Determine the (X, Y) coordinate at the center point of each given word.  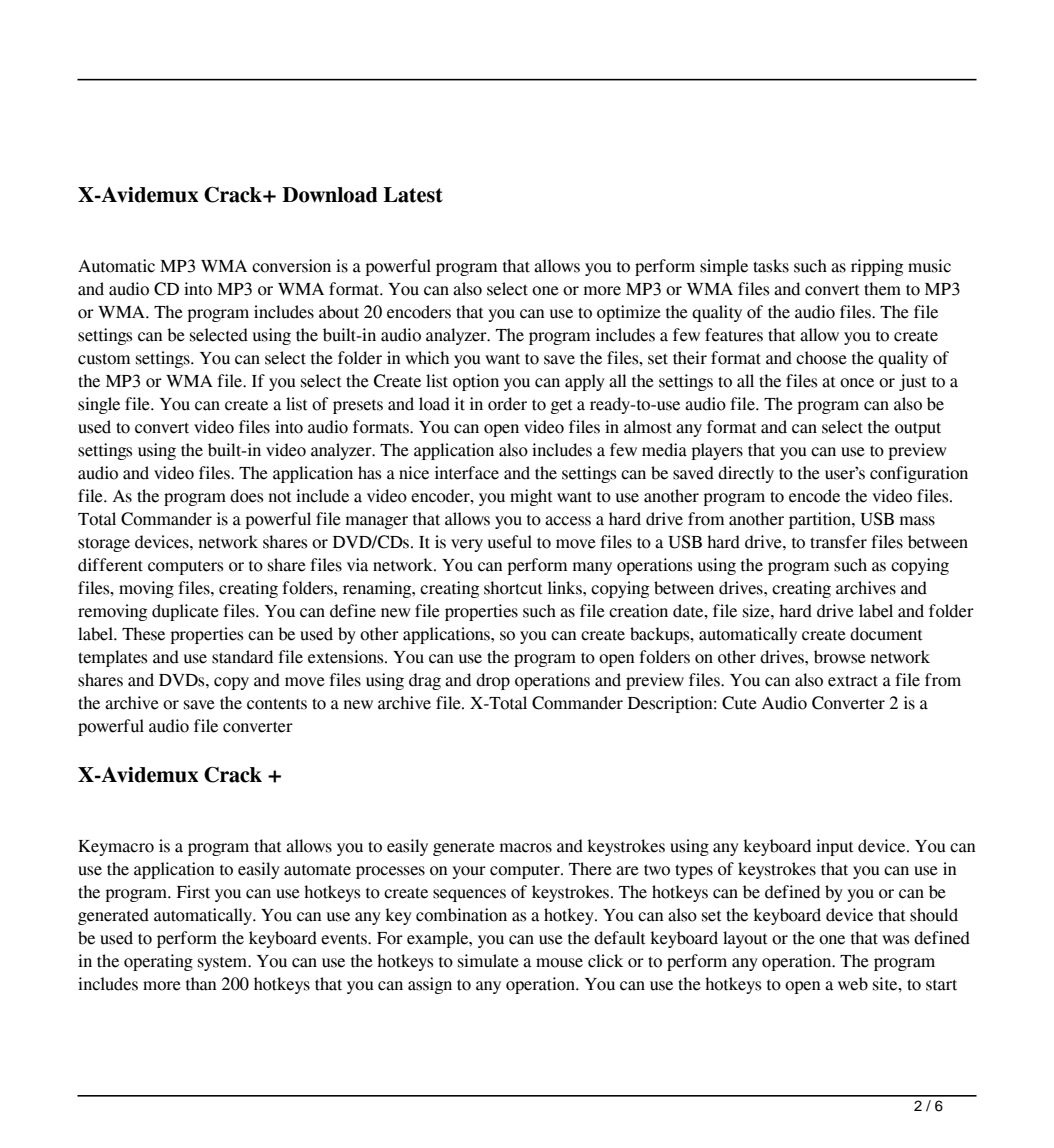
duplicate (185, 612)
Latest (413, 195)
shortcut (513, 588)
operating (158, 962)
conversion (291, 266)
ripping (877, 267)
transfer (838, 542)
